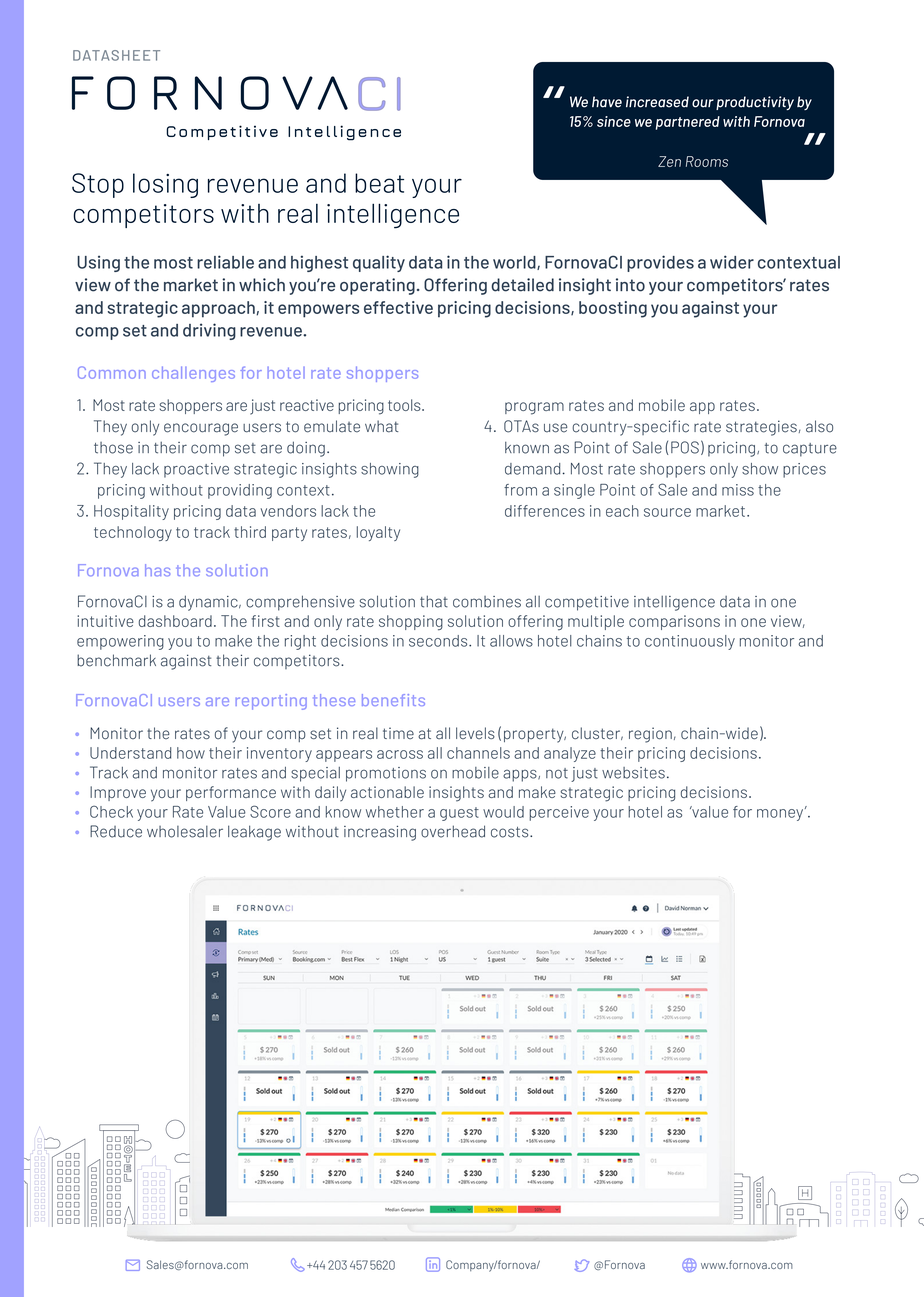 The width and height of the screenshot is (924, 1297). I want to click on continuously, so click(690, 642).
